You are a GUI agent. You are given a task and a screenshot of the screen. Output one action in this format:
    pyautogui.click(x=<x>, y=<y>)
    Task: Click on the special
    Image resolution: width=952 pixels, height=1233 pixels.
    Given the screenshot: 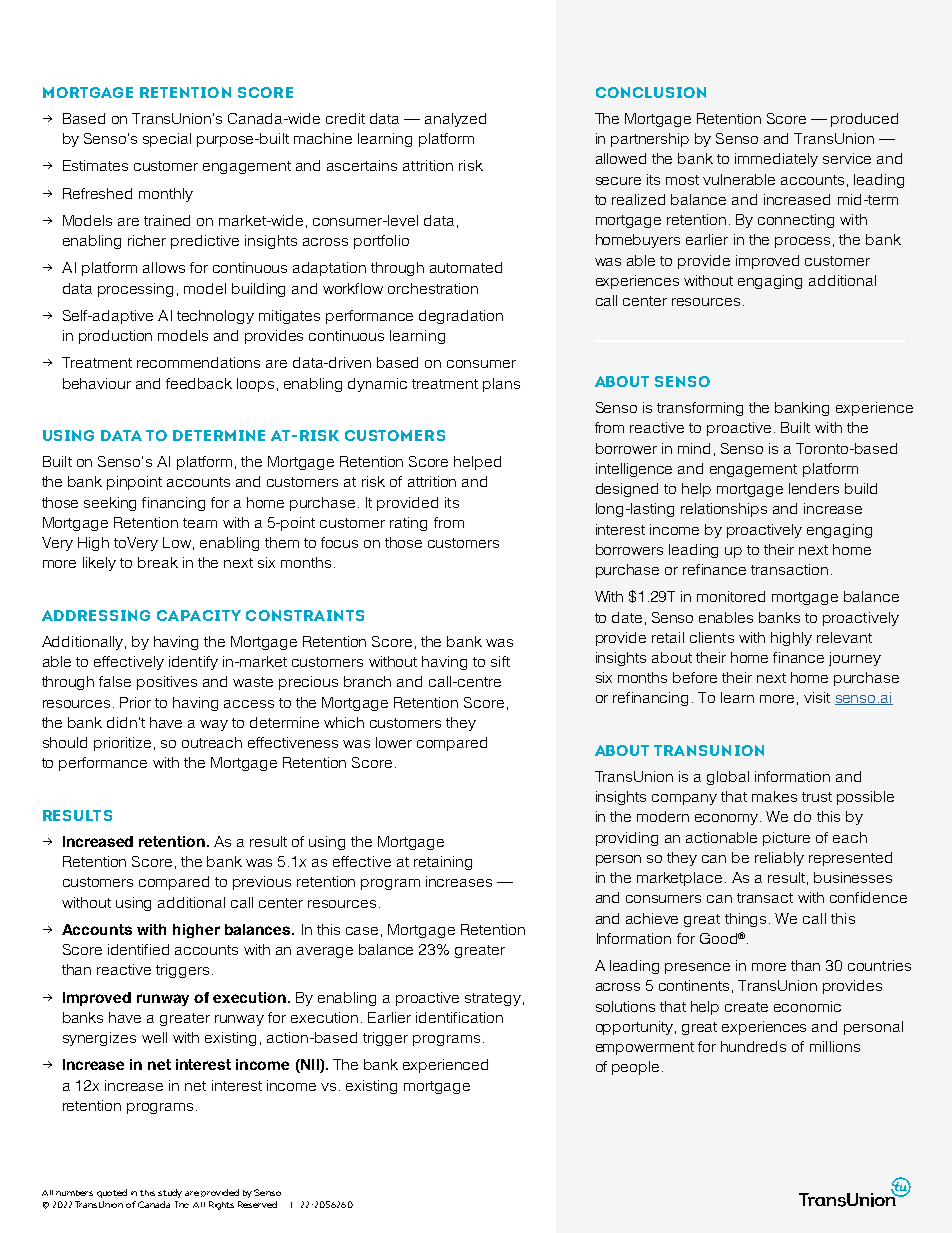 What is the action you would take?
    pyautogui.click(x=167, y=140)
